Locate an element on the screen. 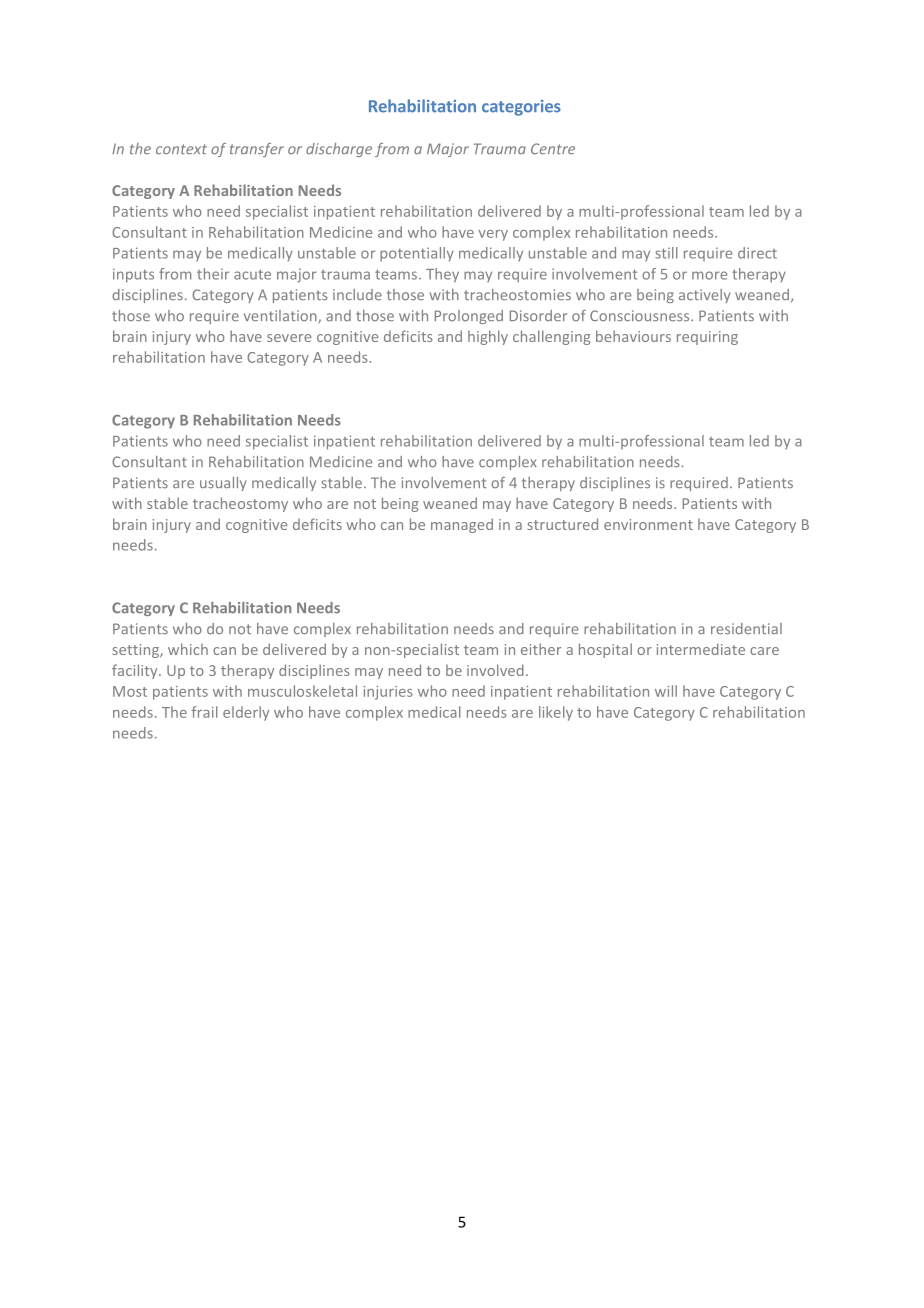 This screenshot has width=924, height=1308. environment is located at coordinates (648, 524).
